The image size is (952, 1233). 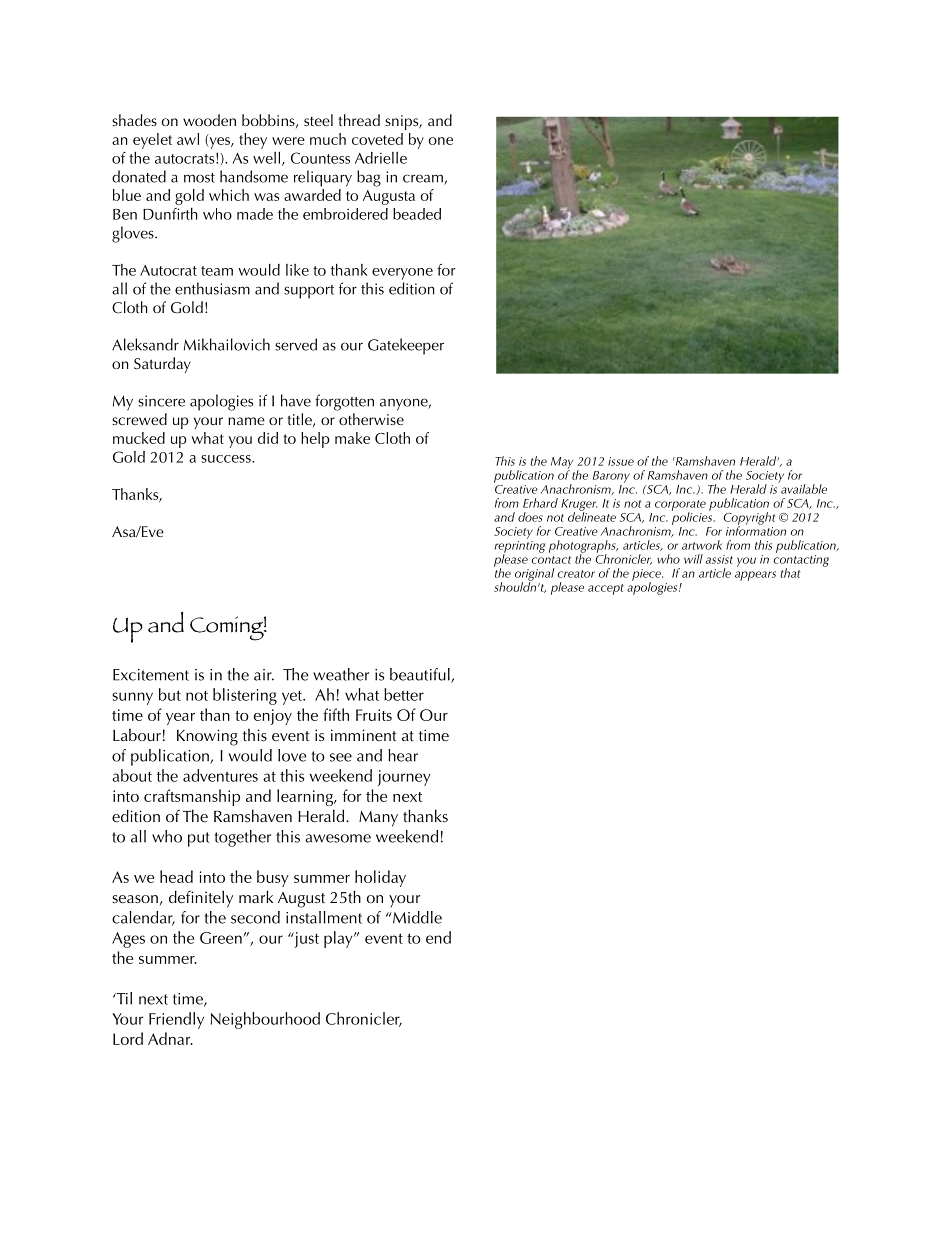 What do you see at coordinates (755, 576) in the screenshot?
I see `appears` at bounding box center [755, 576].
